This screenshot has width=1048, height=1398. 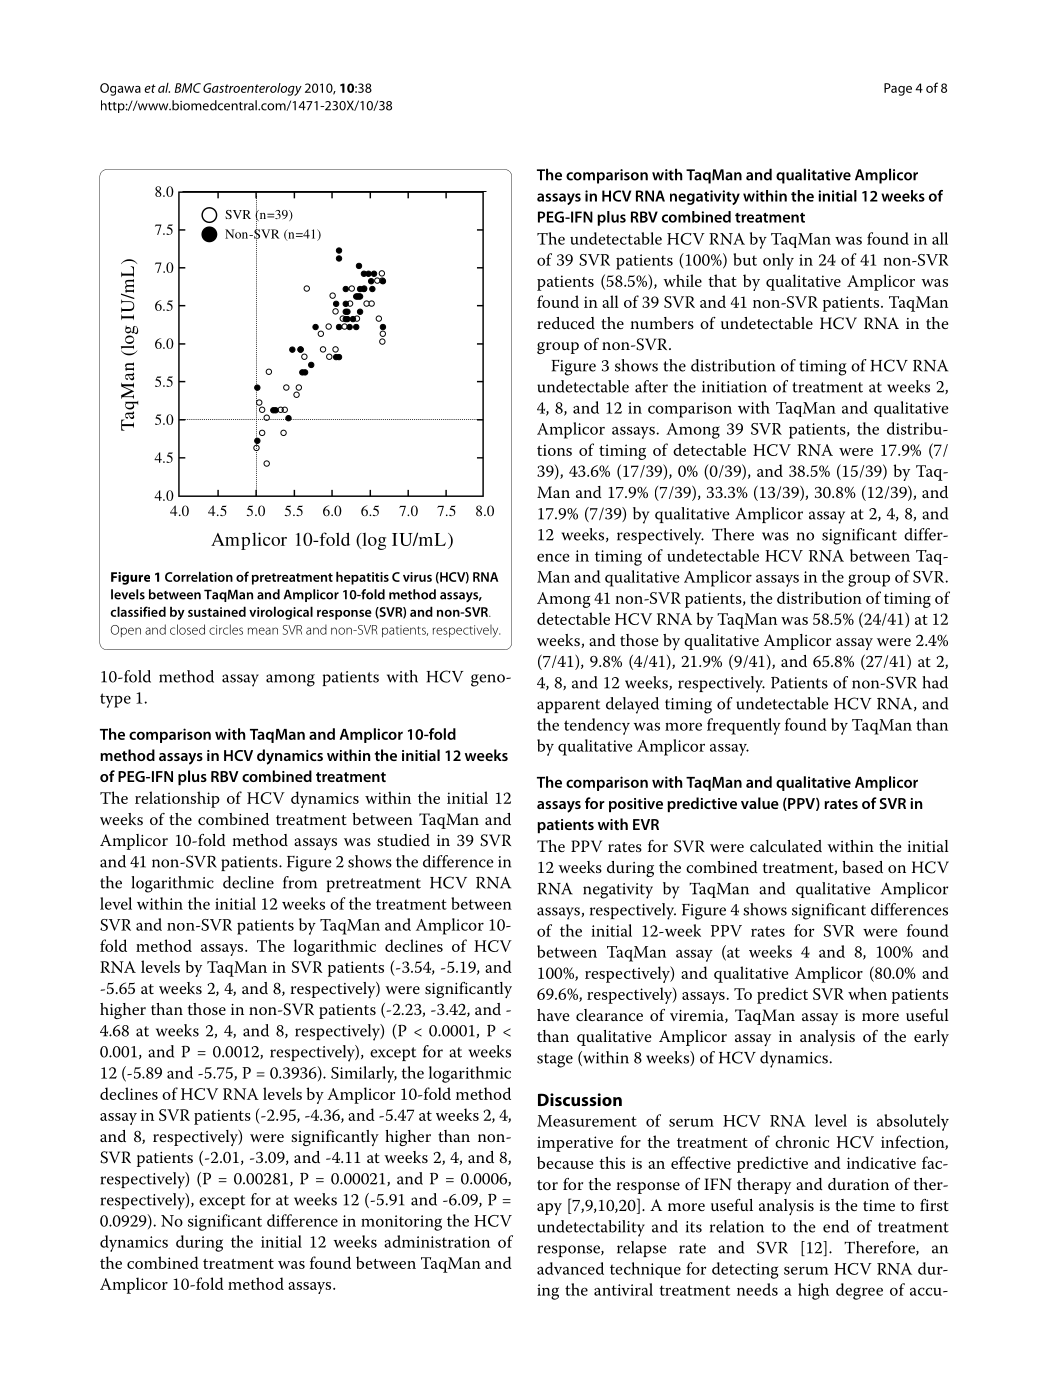 I want to click on circles, so click(x=226, y=629).
